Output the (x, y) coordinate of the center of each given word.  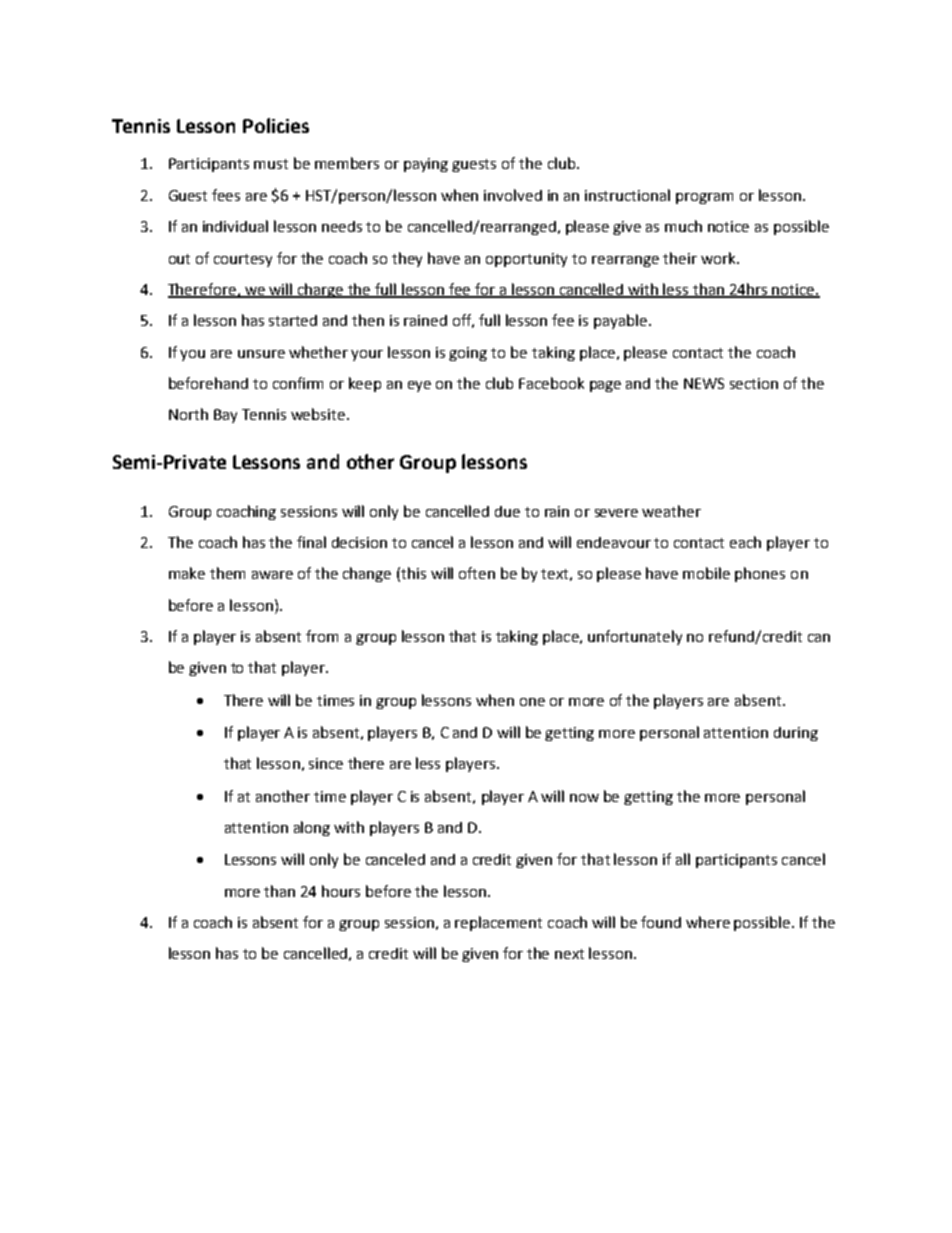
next (569, 954)
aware (272, 575)
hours (341, 891)
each (745, 542)
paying (426, 165)
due (507, 511)
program (704, 198)
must (271, 164)
